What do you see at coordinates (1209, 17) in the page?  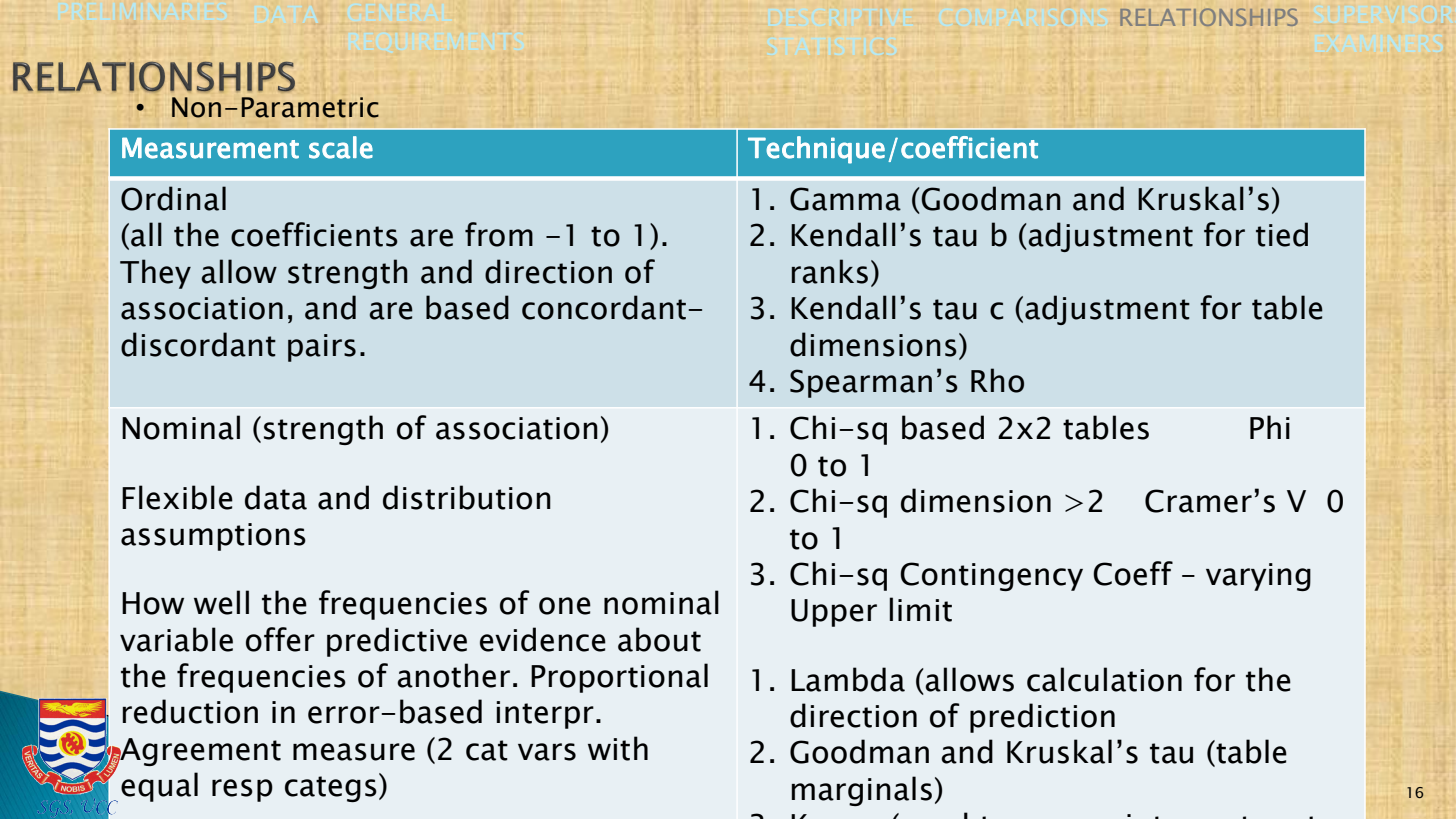 I see `RELATIONSHIPS` at bounding box center [1209, 17].
